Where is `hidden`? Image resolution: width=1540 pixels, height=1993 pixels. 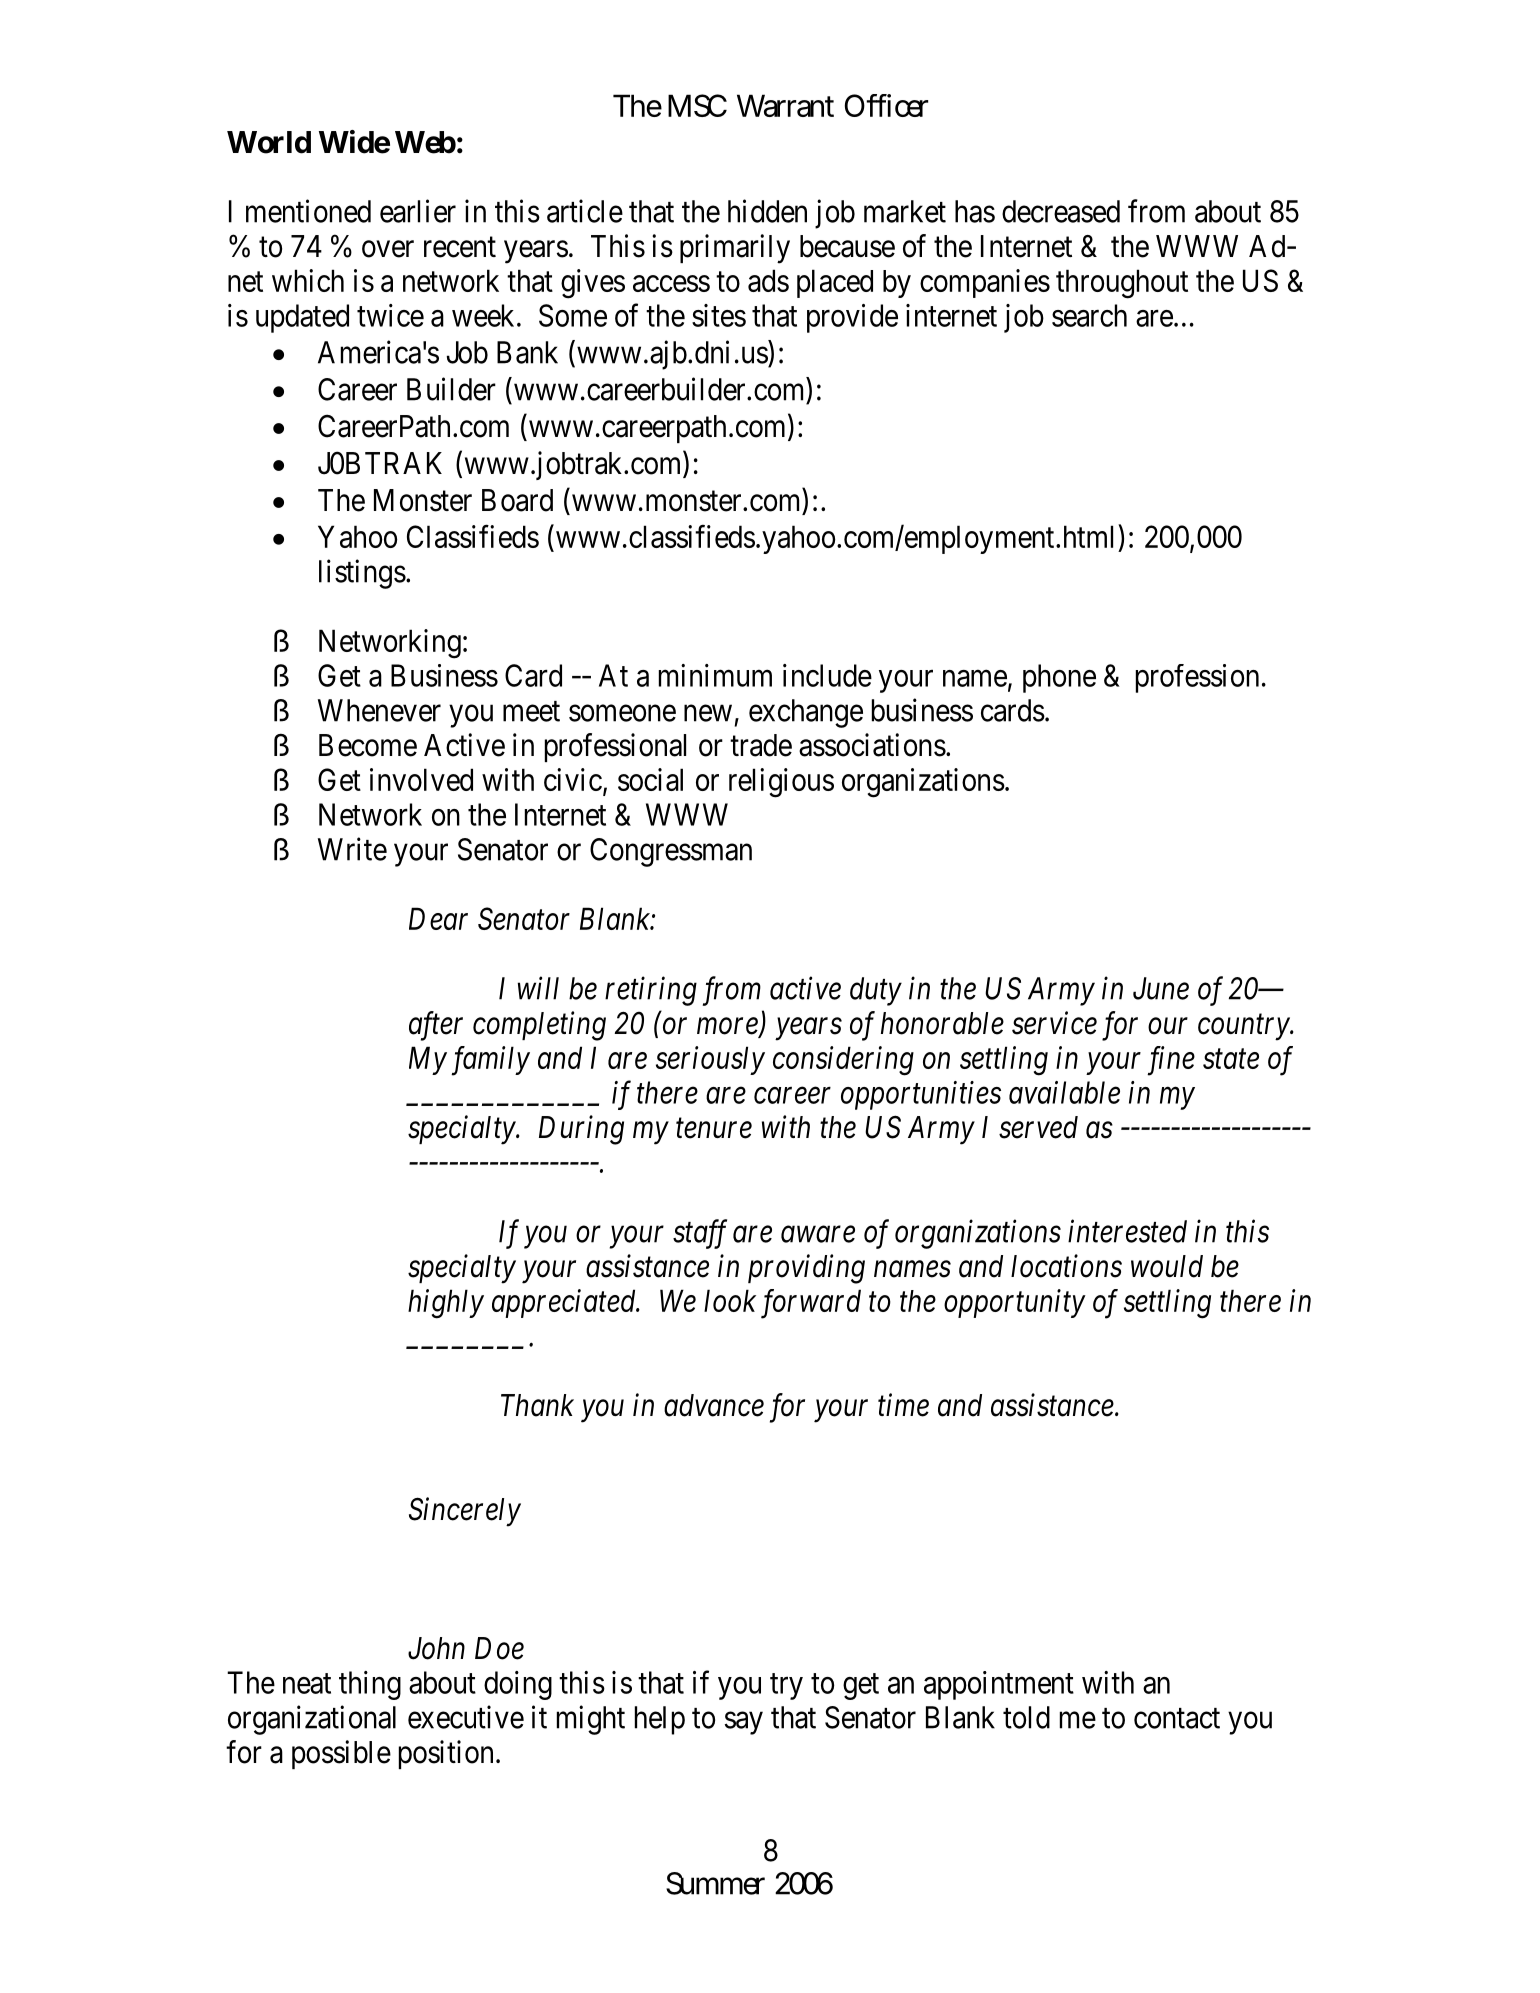 hidden is located at coordinates (767, 211).
